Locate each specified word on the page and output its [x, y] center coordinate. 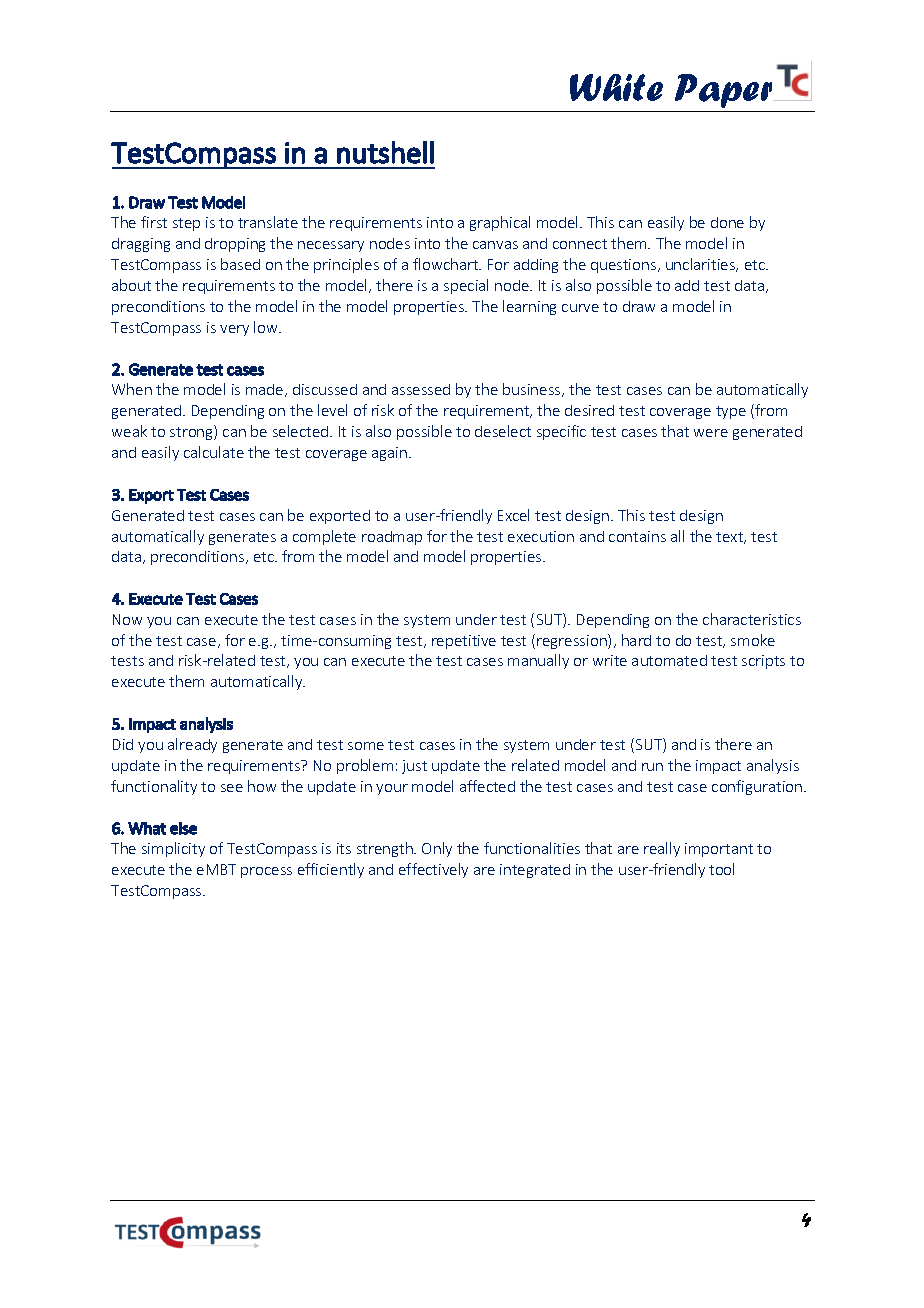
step [186, 224]
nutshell [385, 152]
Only [437, 849]
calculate [214, 452]
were [711, 433]
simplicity [173, 849]
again [391, 454]
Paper [725, 91]
